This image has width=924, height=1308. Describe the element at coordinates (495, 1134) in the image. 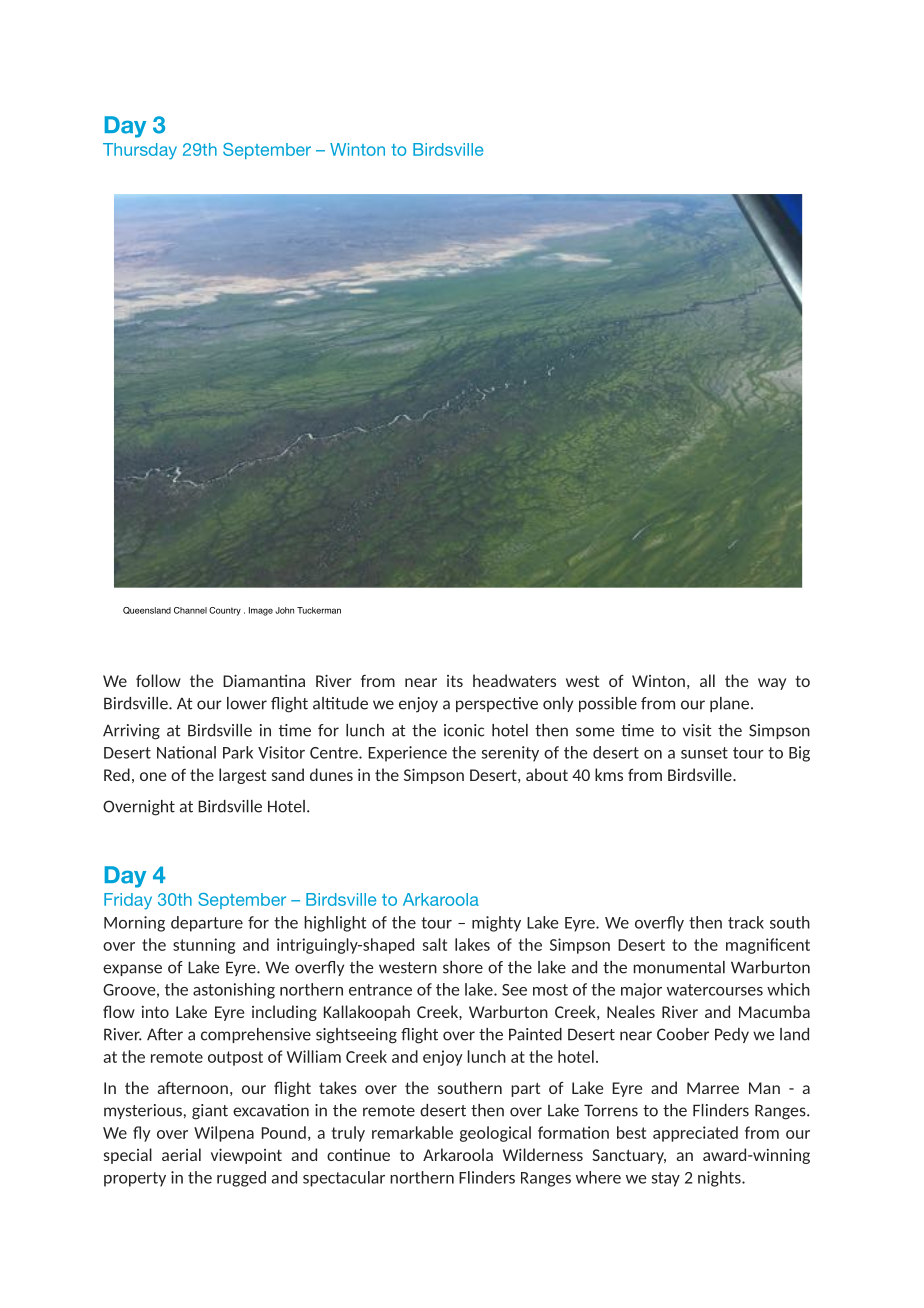

I see `geological` at that location.
